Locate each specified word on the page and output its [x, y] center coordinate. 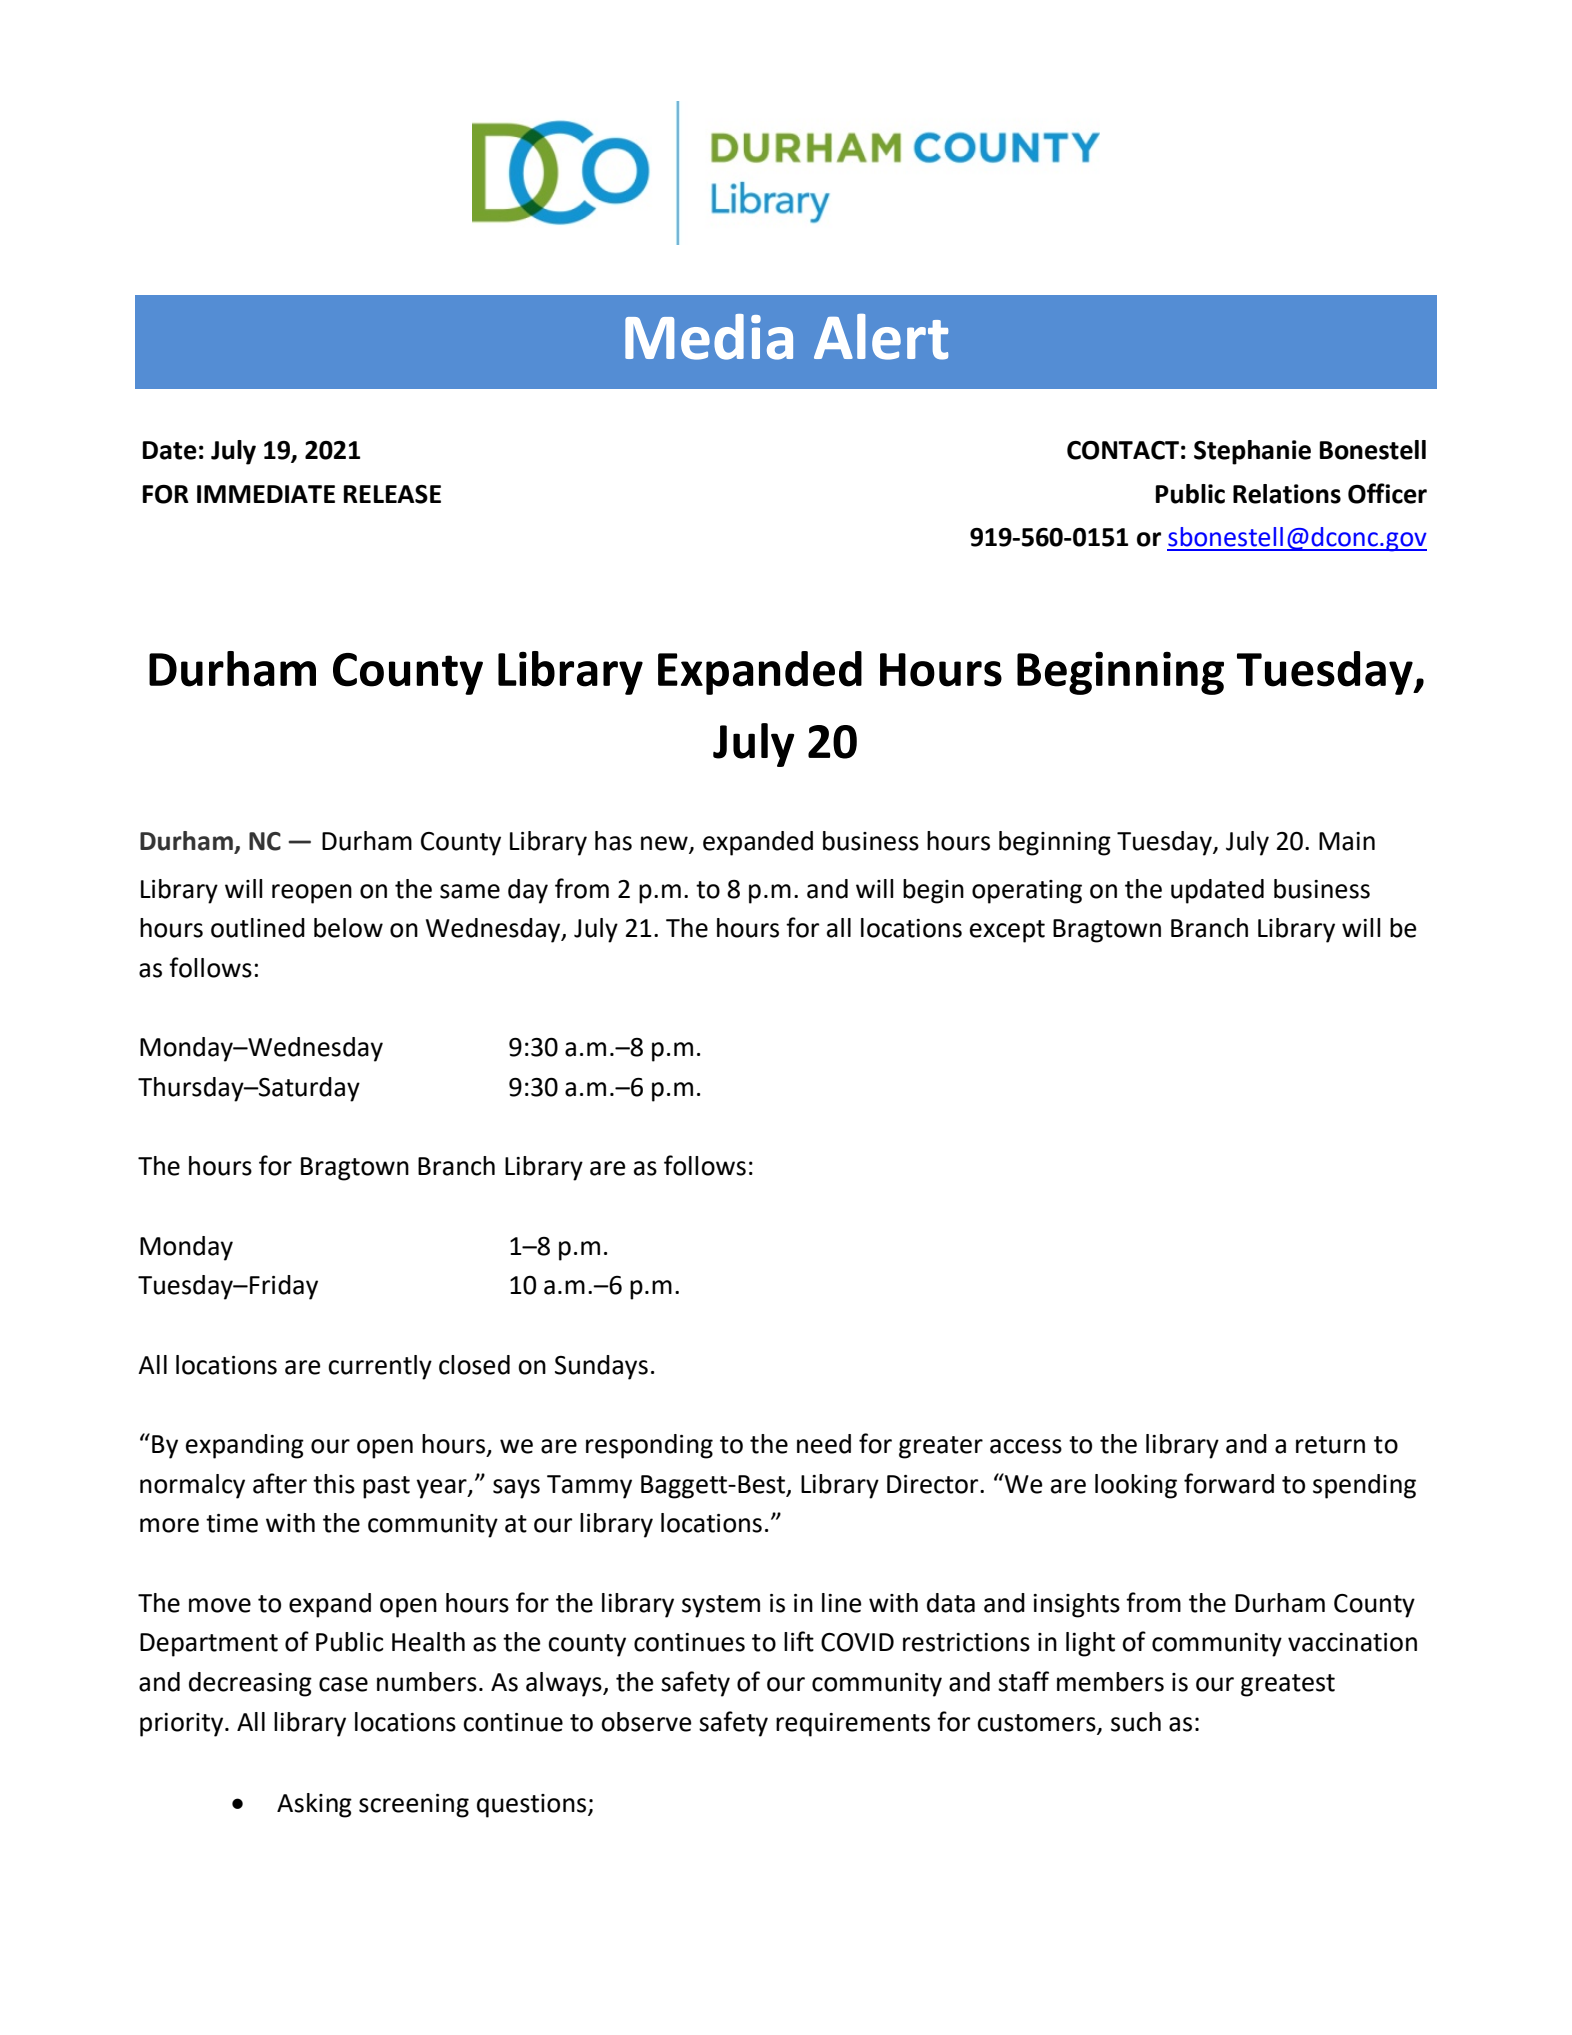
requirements [853, 1725]
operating [1027, 892]
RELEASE [392, 494]
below [348, 928]
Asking [314, 1805]
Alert [881, 337]
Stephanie [1252, 452]
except [1007, 931]
